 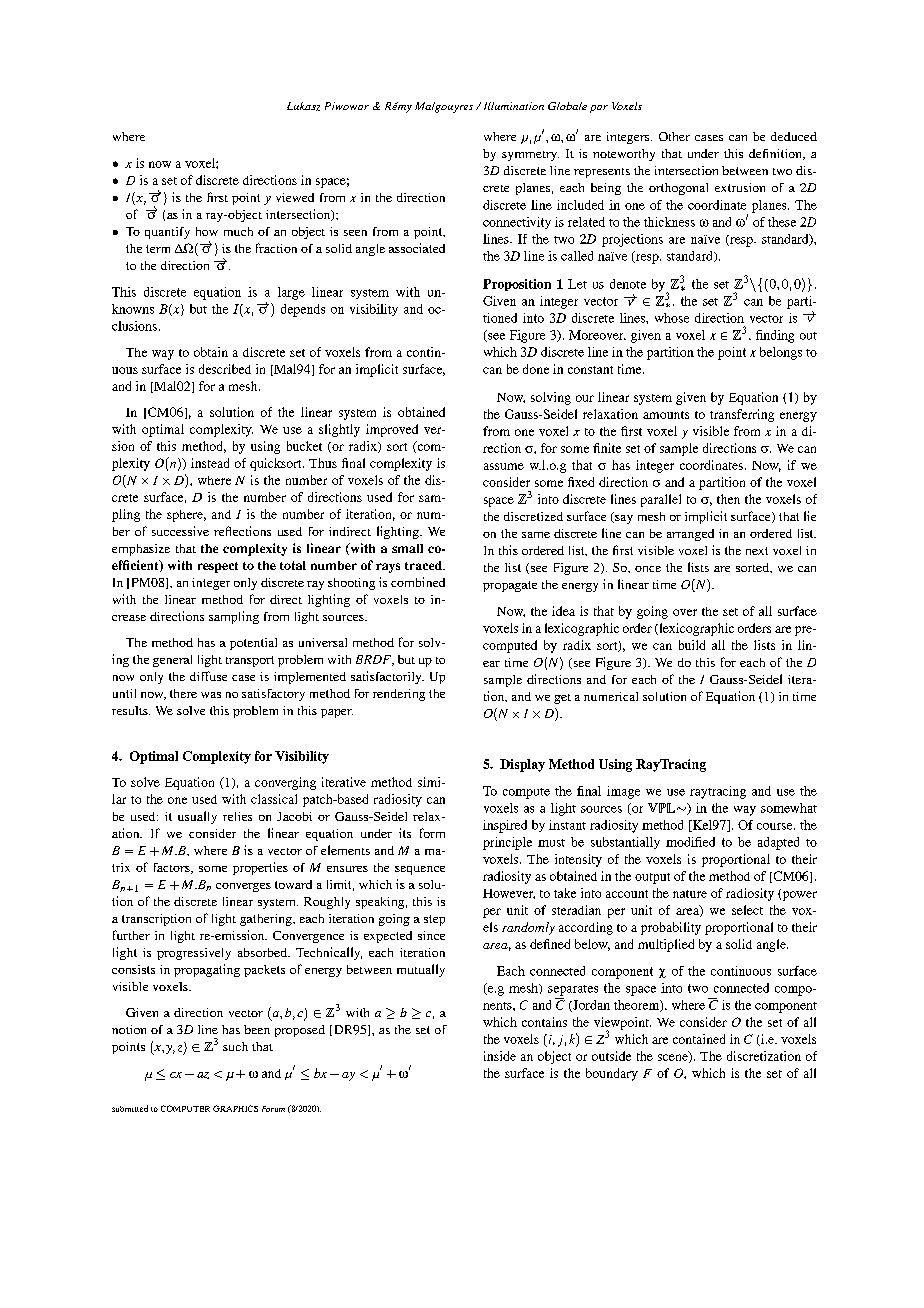 What do you see at coordinates (690, 894) in the screenshot?
I see `nature` at bounding box center [690, 894].
